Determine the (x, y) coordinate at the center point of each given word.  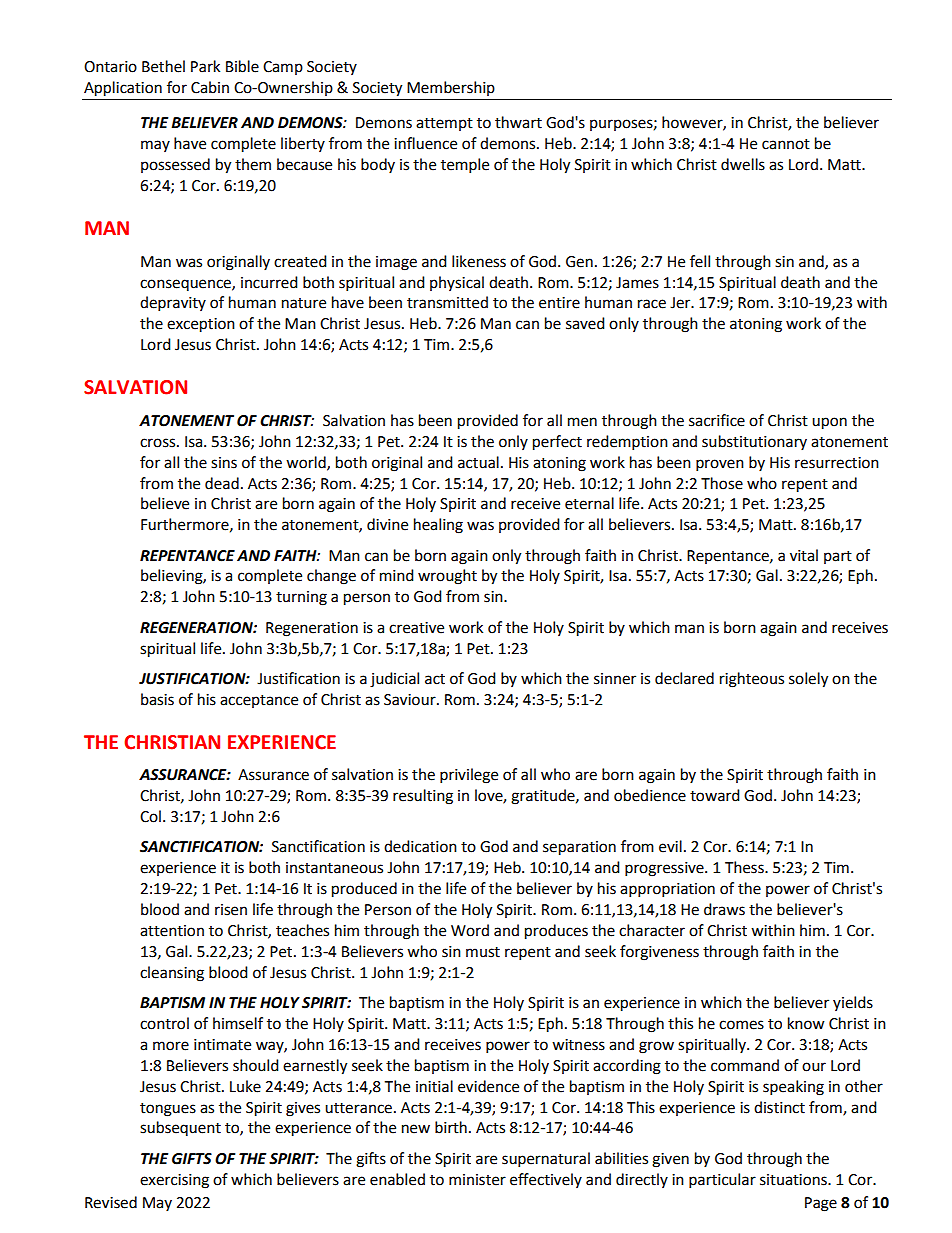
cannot (786, 144)
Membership (451, 88)
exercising (174, 1181)
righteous (752, 680)
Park (205, 66)
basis (157, 699)
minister (477, 1180)
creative (416, 628)
